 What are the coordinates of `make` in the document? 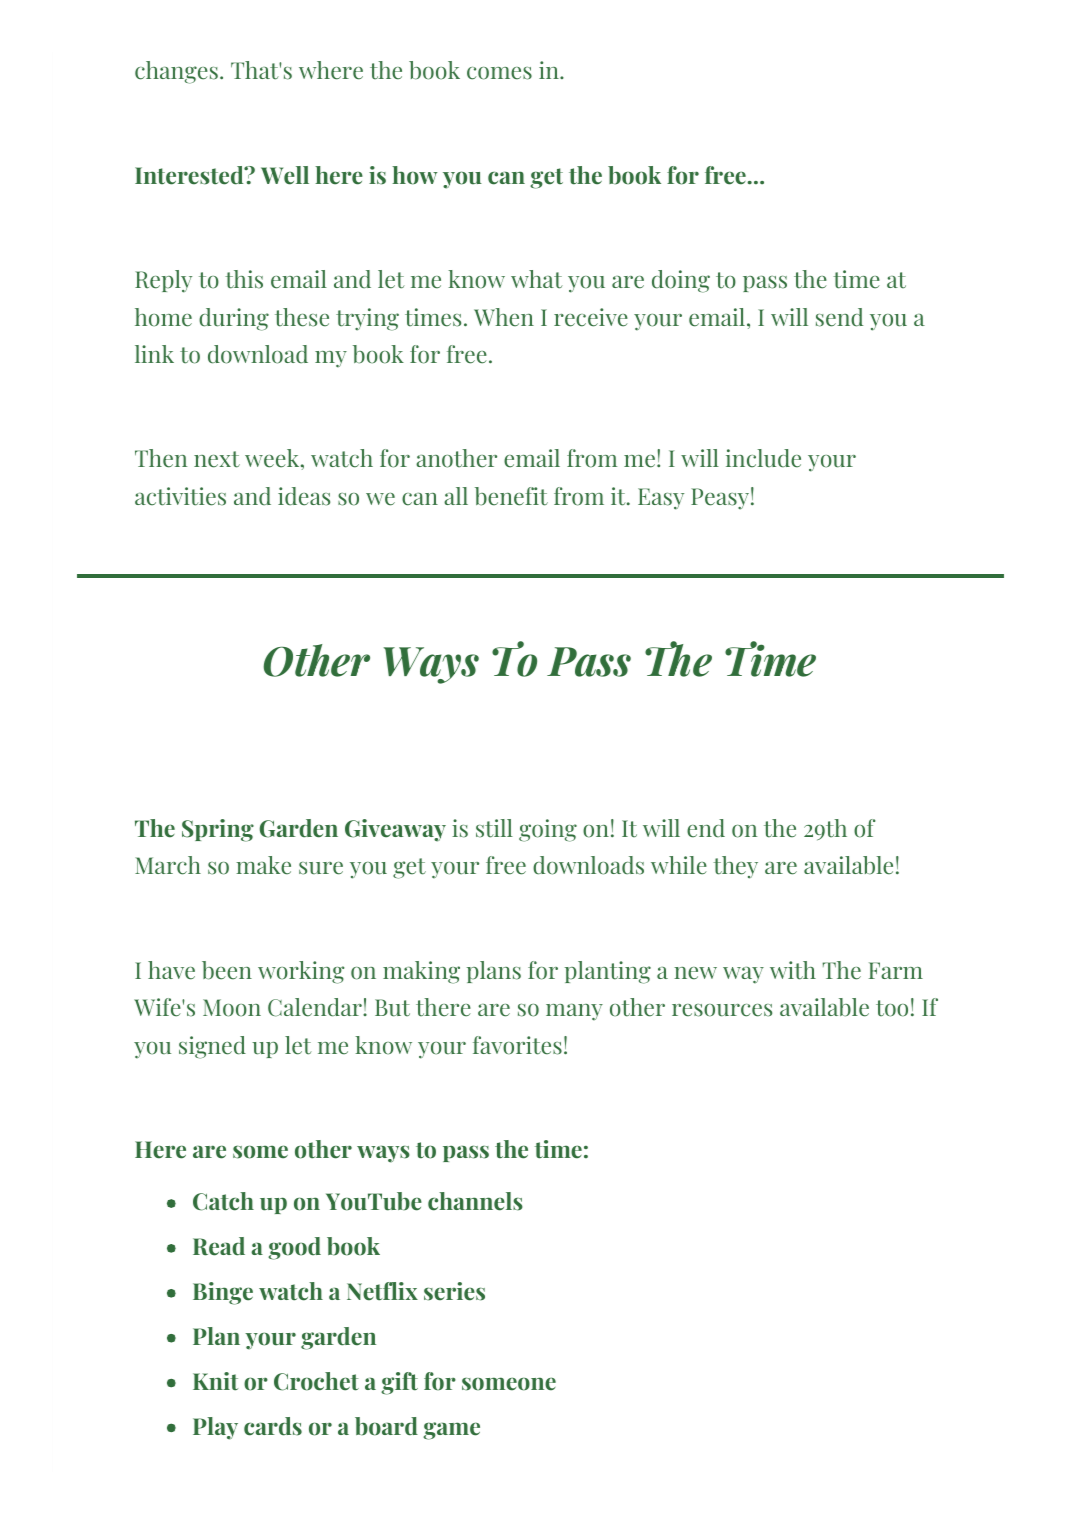 It's located at (263, 865).
